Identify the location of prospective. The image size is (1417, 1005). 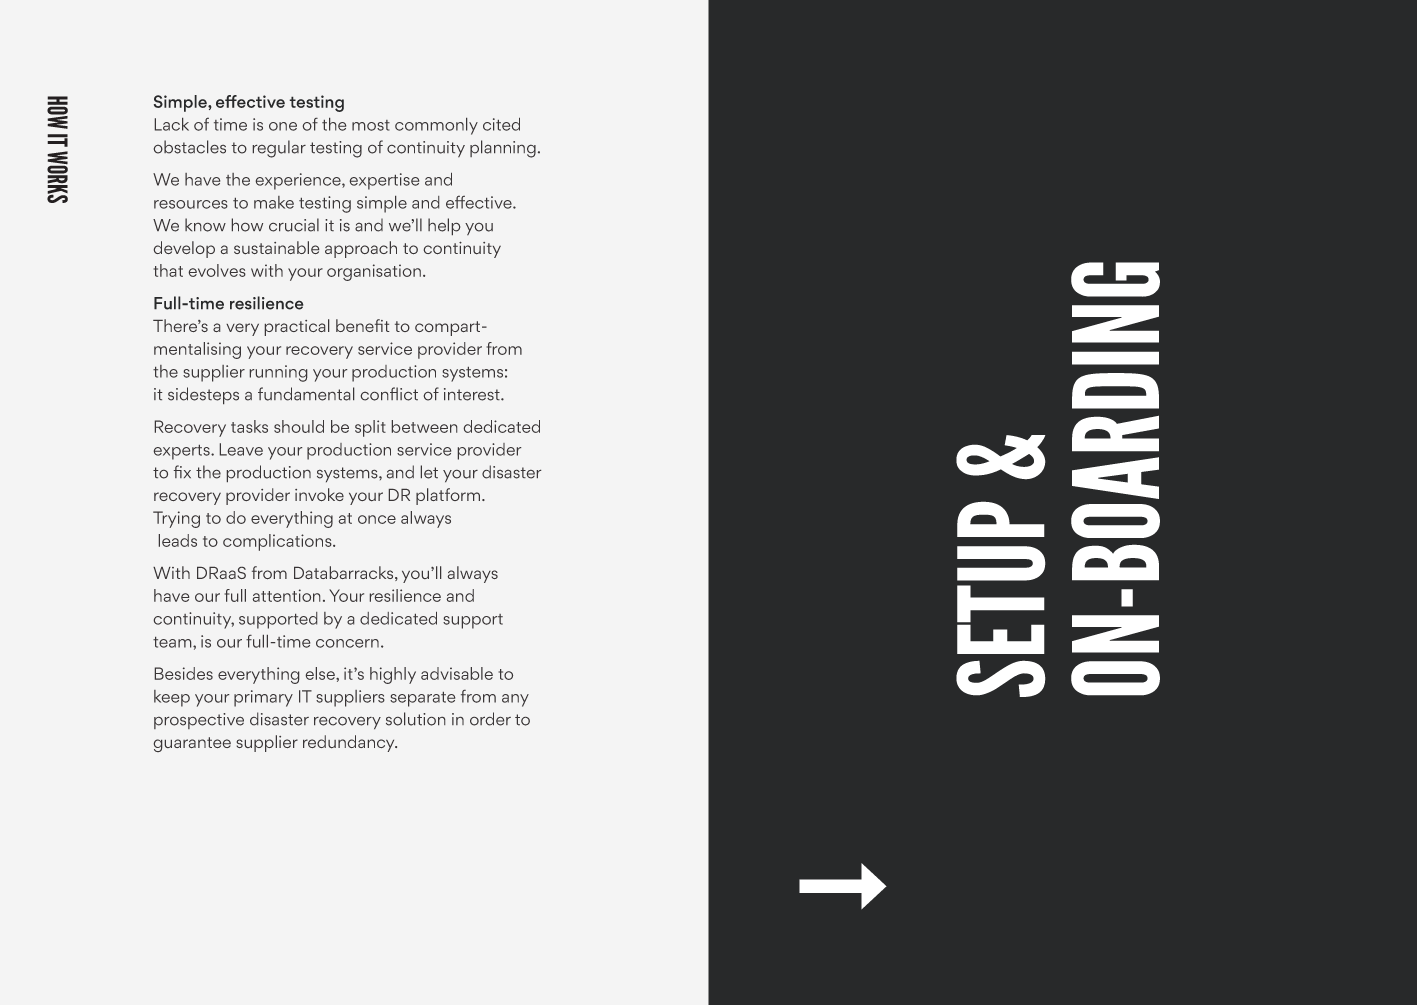
(199, 721).
